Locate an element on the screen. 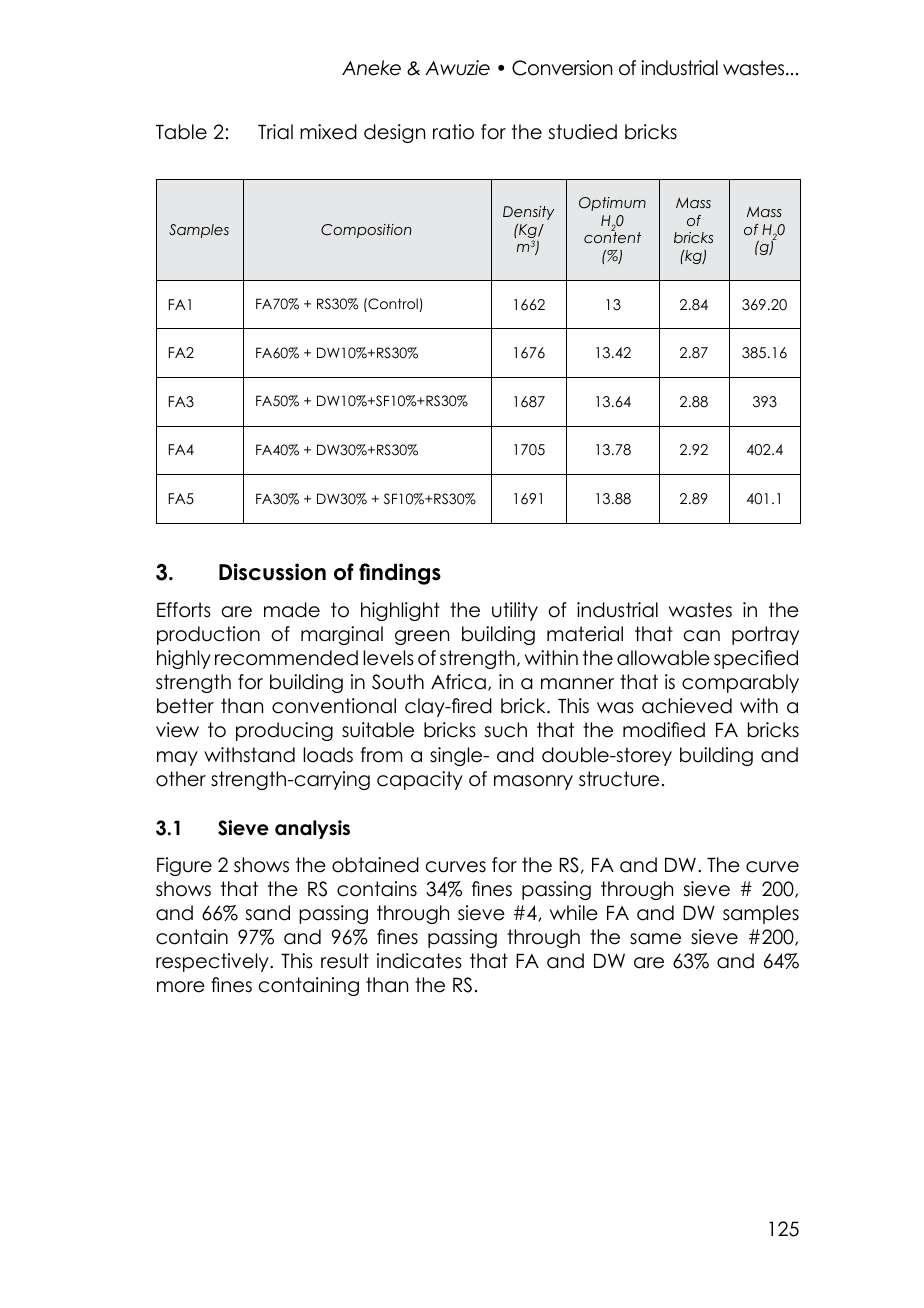 The width and height of the screenshot is (924, 1308). studied is located at coordinates (582, 132).
